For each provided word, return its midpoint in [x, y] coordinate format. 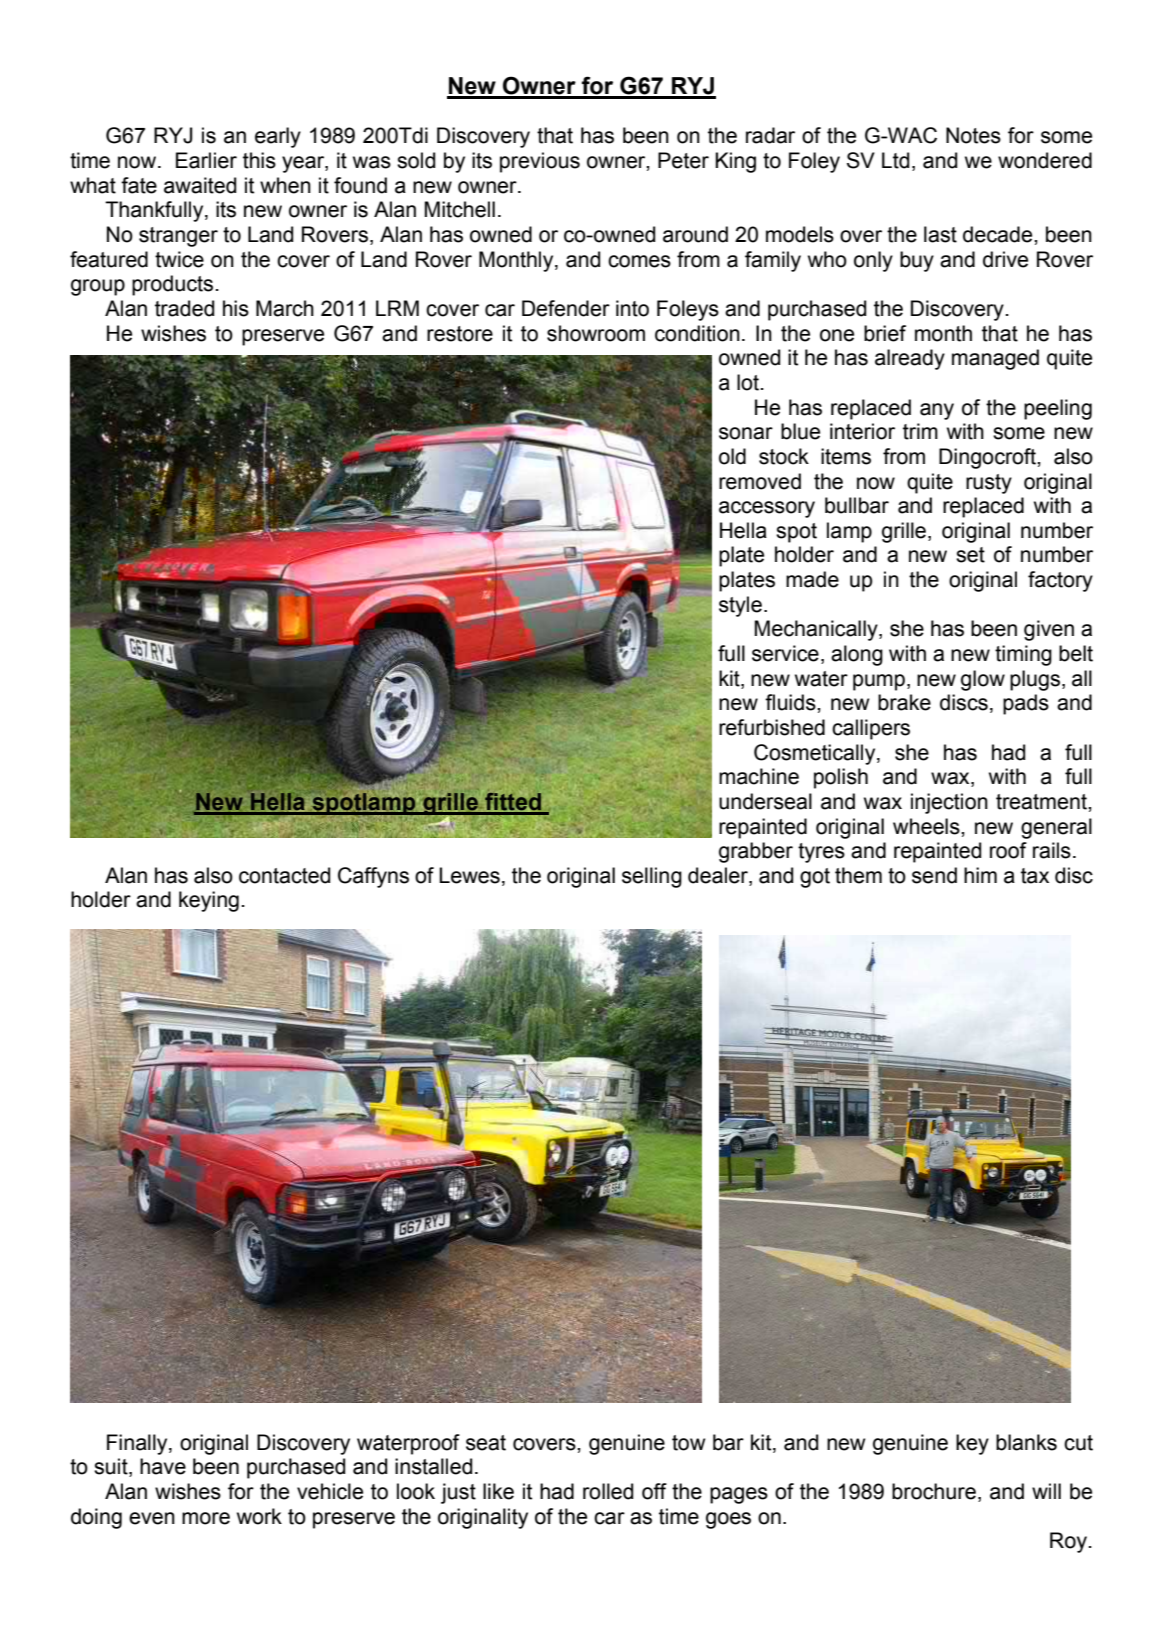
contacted [284, 875]
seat [486, 1443]
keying [209, 901]
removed [760, 481]
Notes [973, 135]
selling [652, 877]
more [206, 1518]
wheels [927, 826]
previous [540, 162]
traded [184, 308]
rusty [989, 484]
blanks [1026, 1442]
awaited [200, 185]
